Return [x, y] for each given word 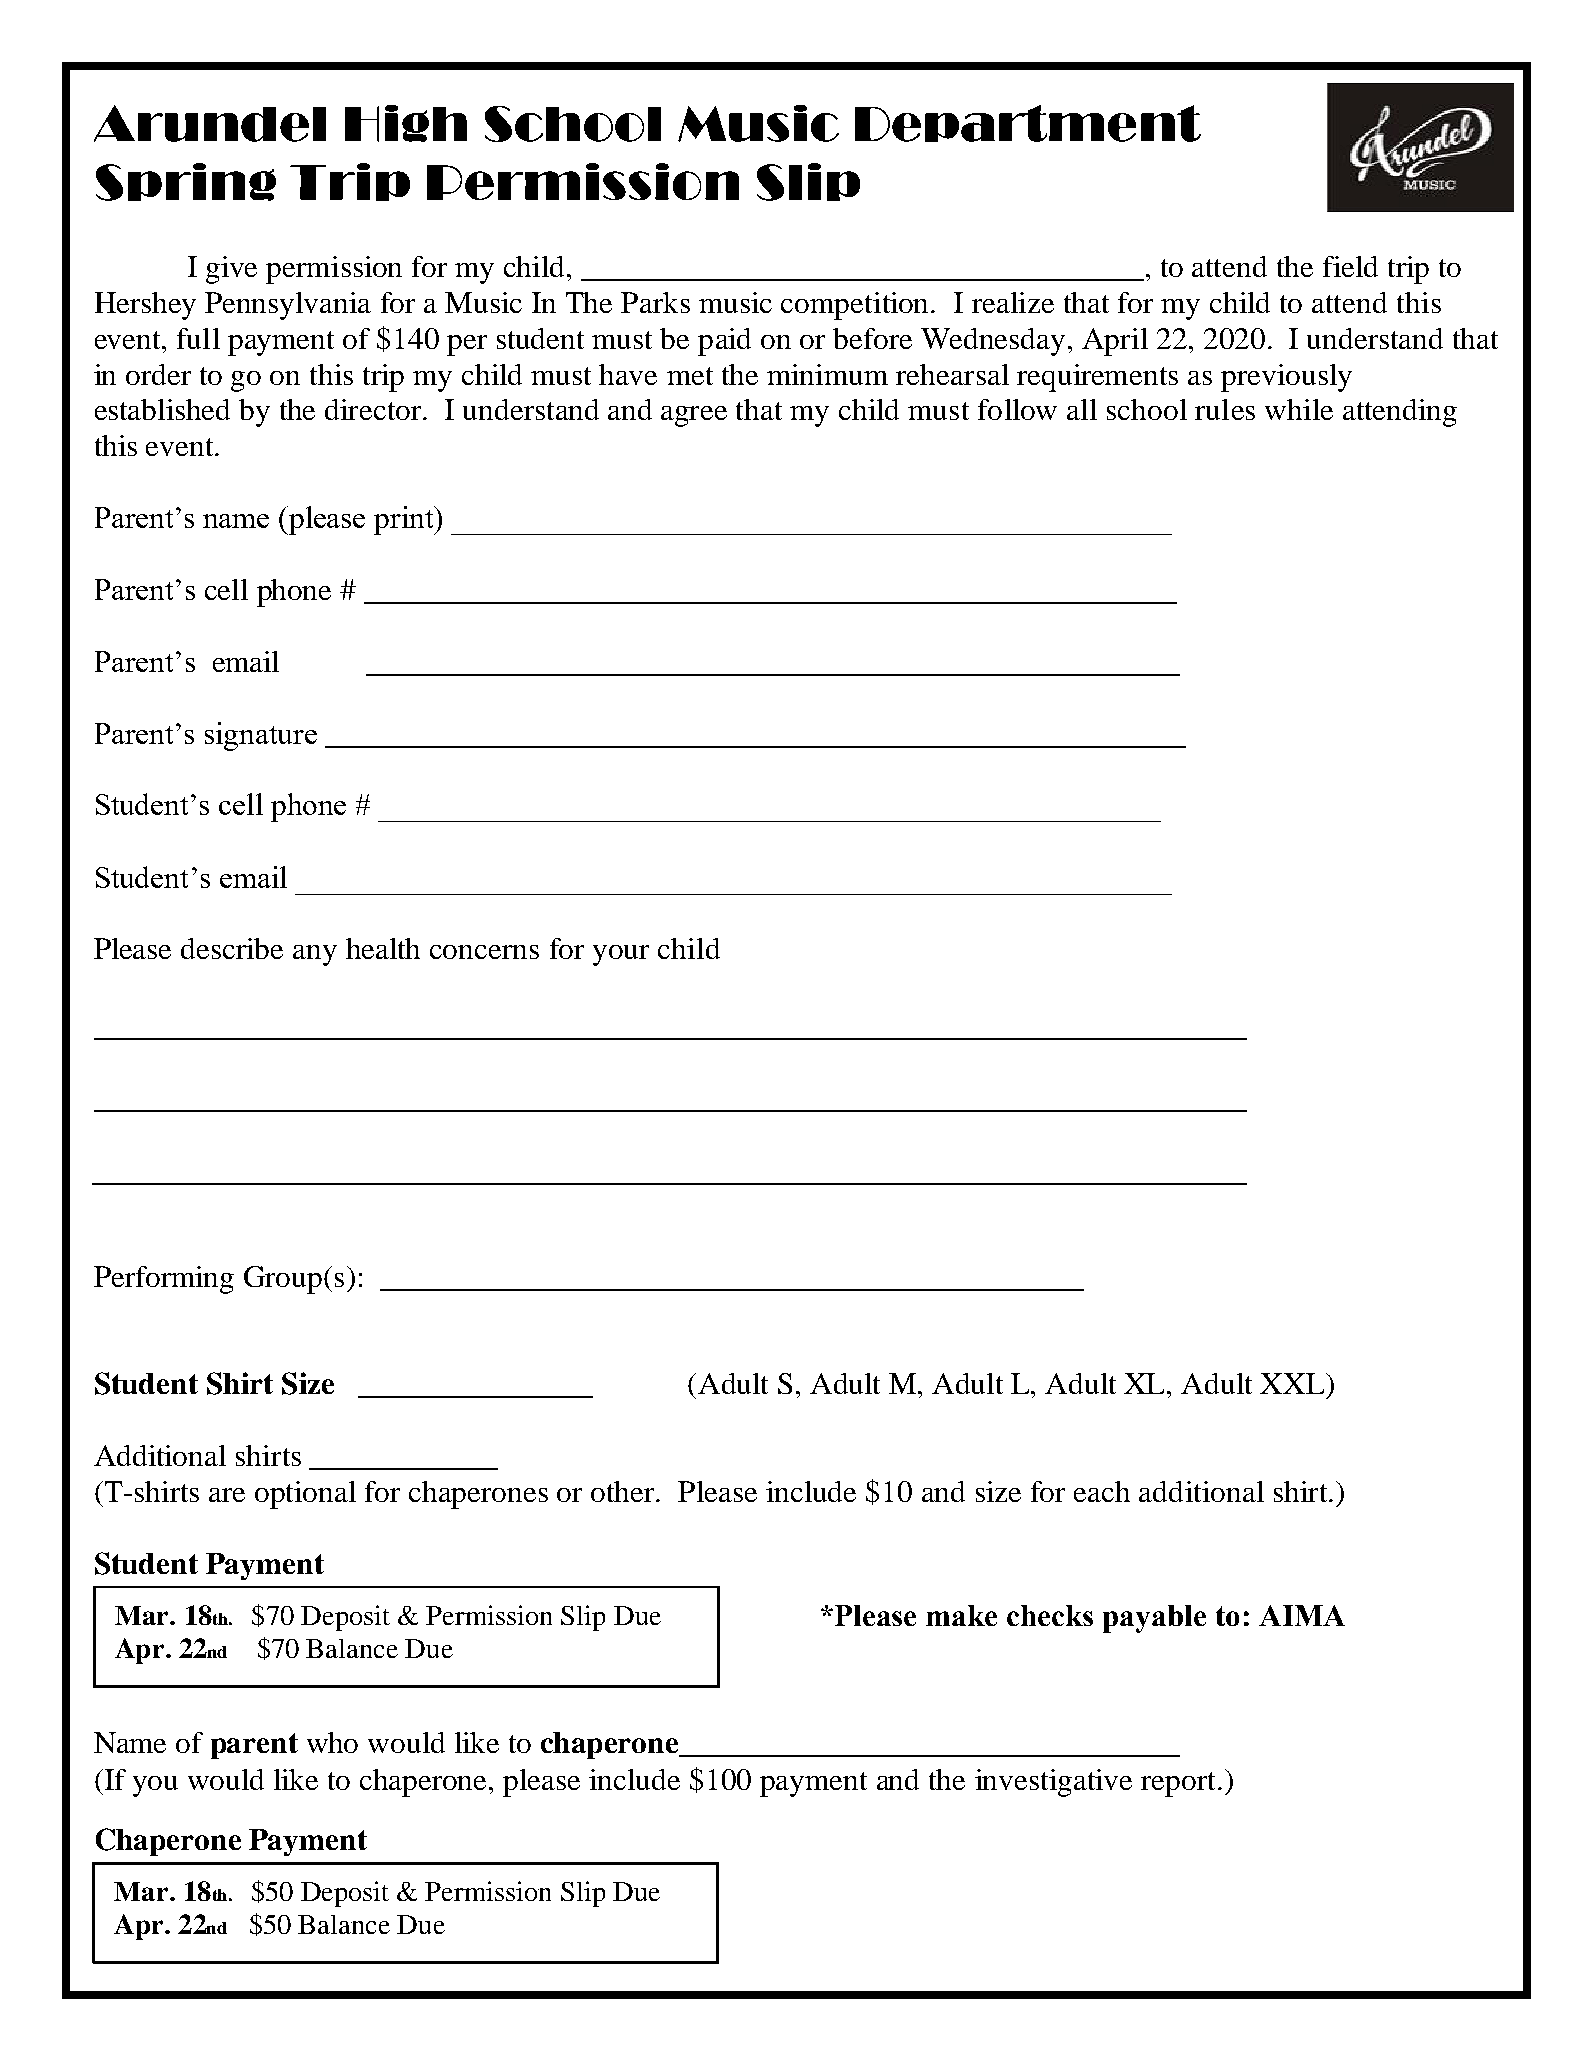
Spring [186, 182]
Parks [655, 302]
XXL [1294, 1383]
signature [261, 736]
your [621, 955]
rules [1225, 409]
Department [1028, 123]
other [624, 1491]
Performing [164, 1280]
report [1180, 1784]
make [961, 1615]
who [332, 1742]
